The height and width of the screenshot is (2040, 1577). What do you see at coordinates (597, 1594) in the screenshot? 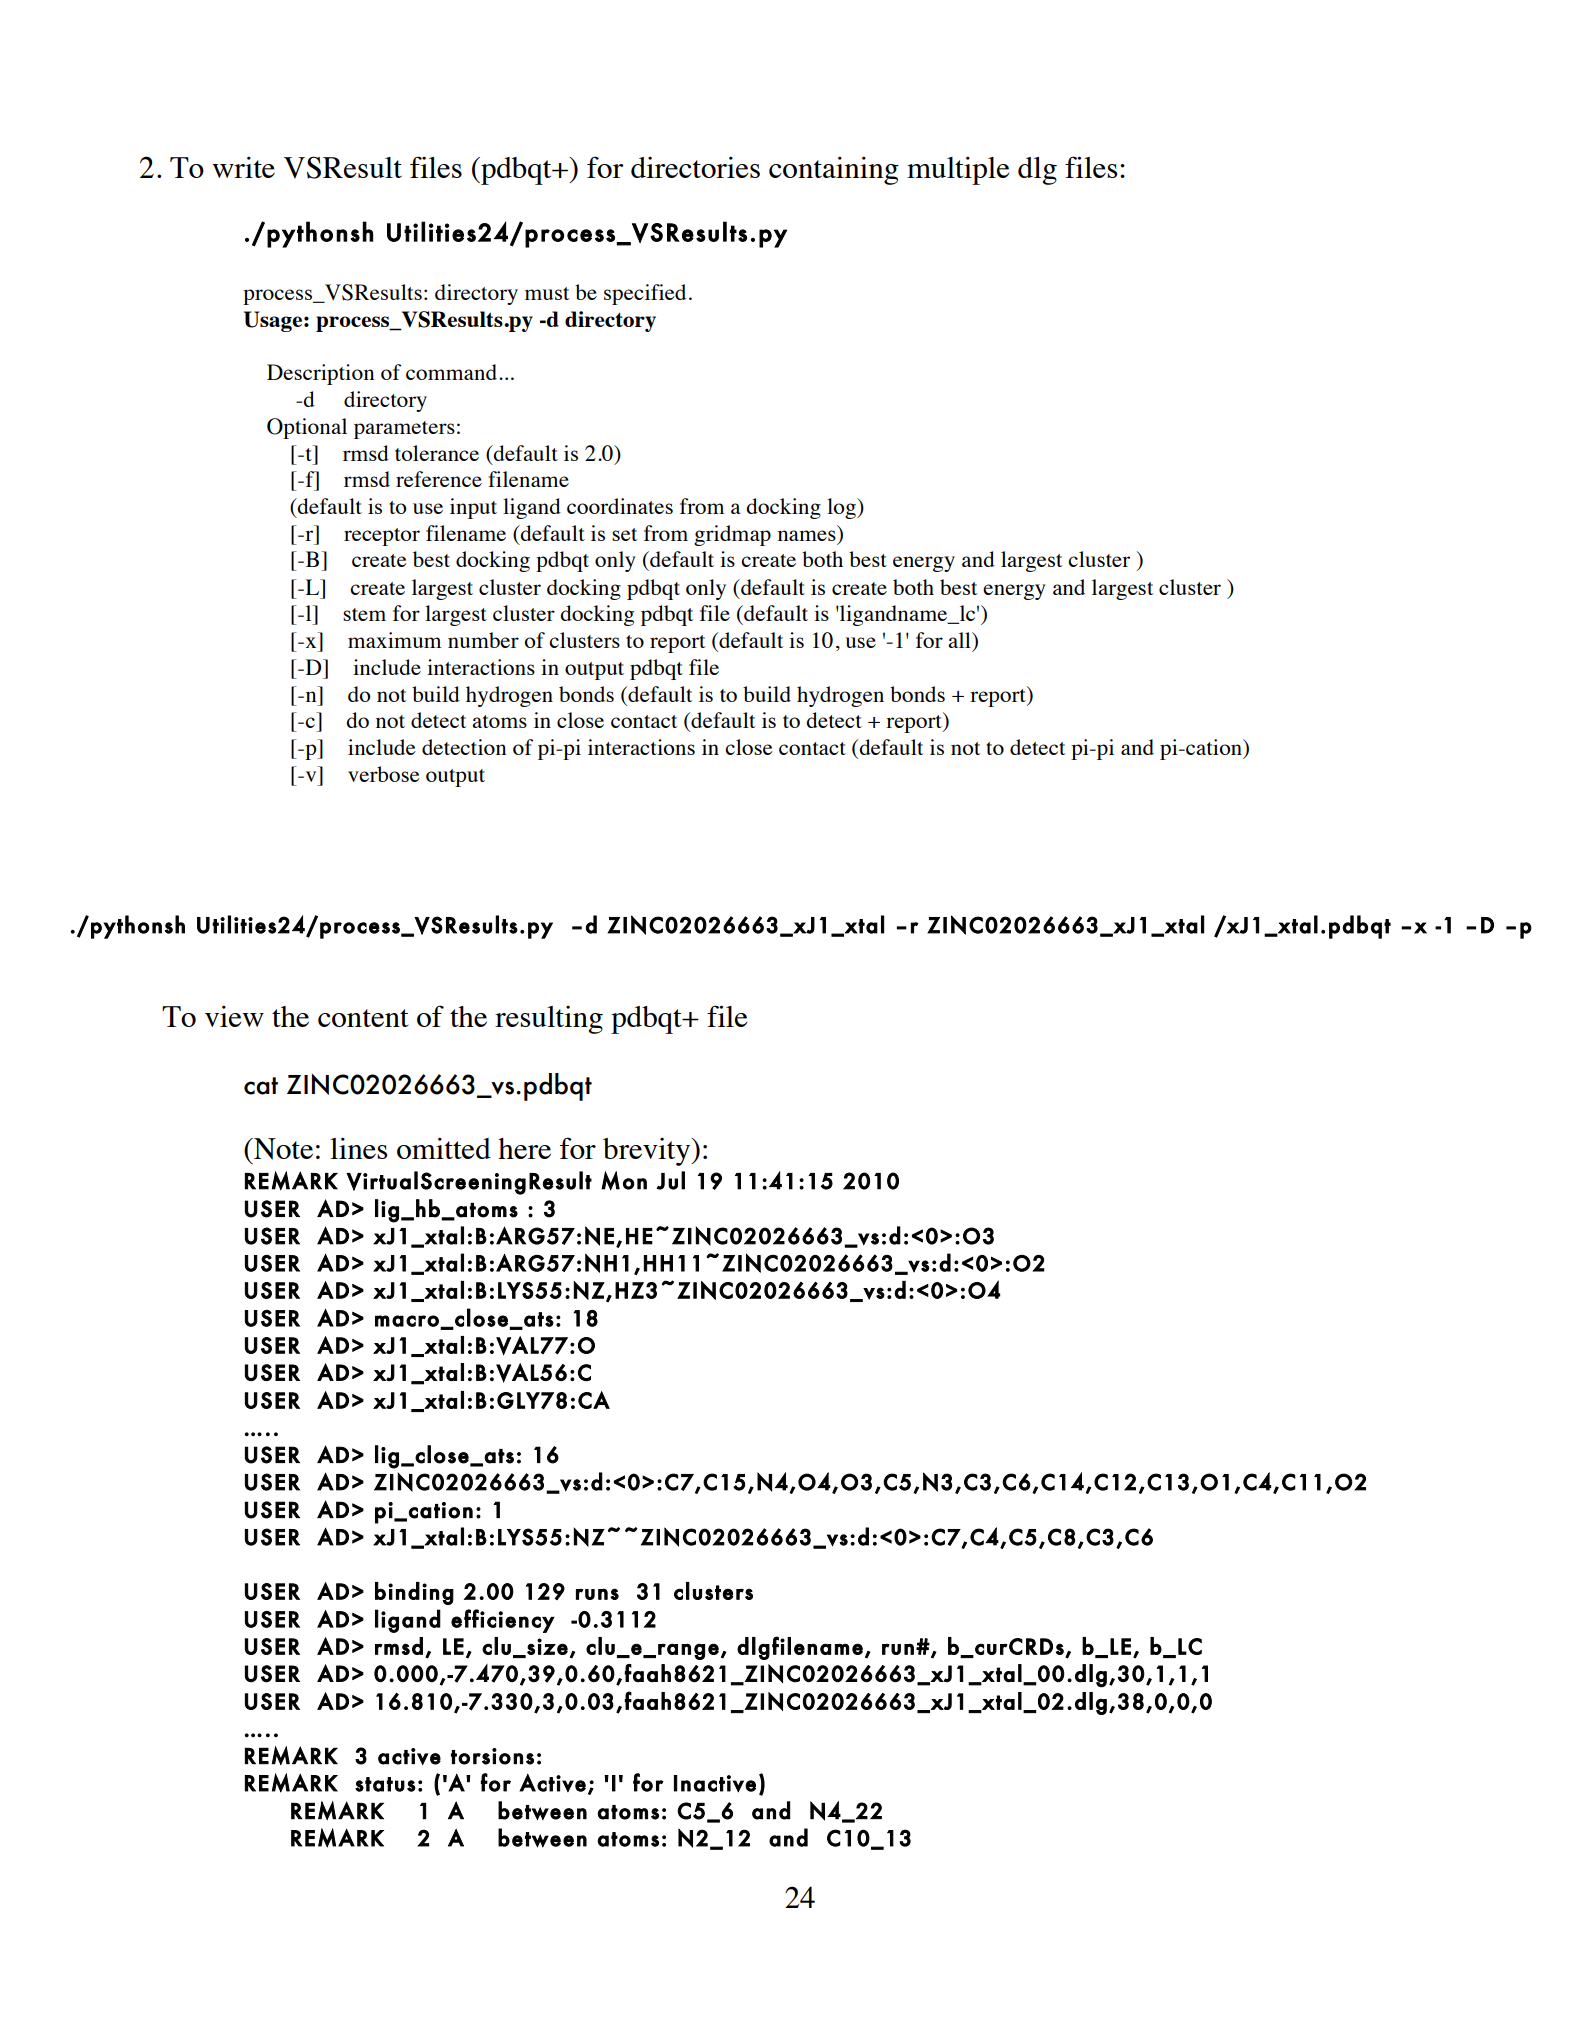
I see `runs` at bounding box center [597, 1594].
